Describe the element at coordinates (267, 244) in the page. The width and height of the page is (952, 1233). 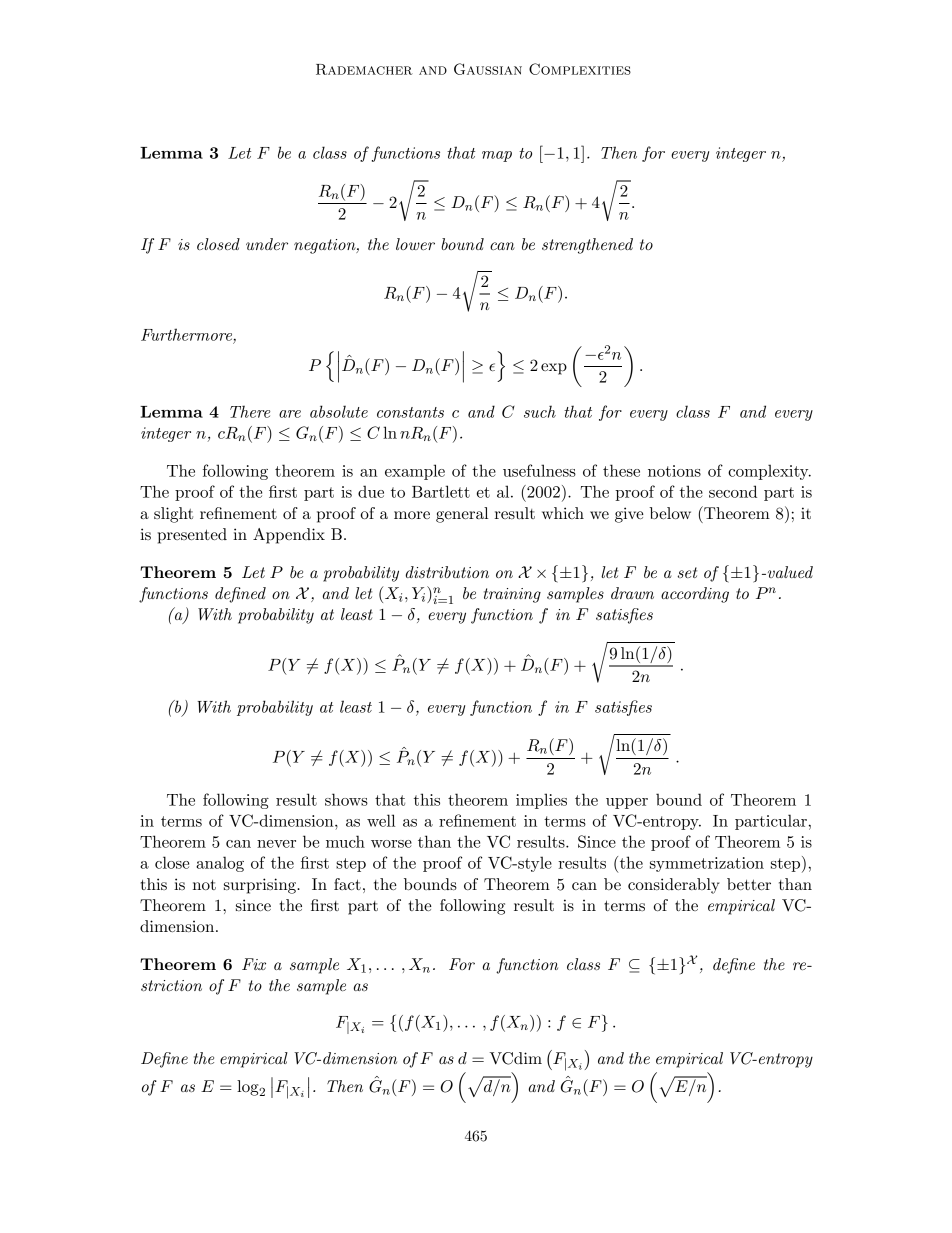
I see `under` at that location.
